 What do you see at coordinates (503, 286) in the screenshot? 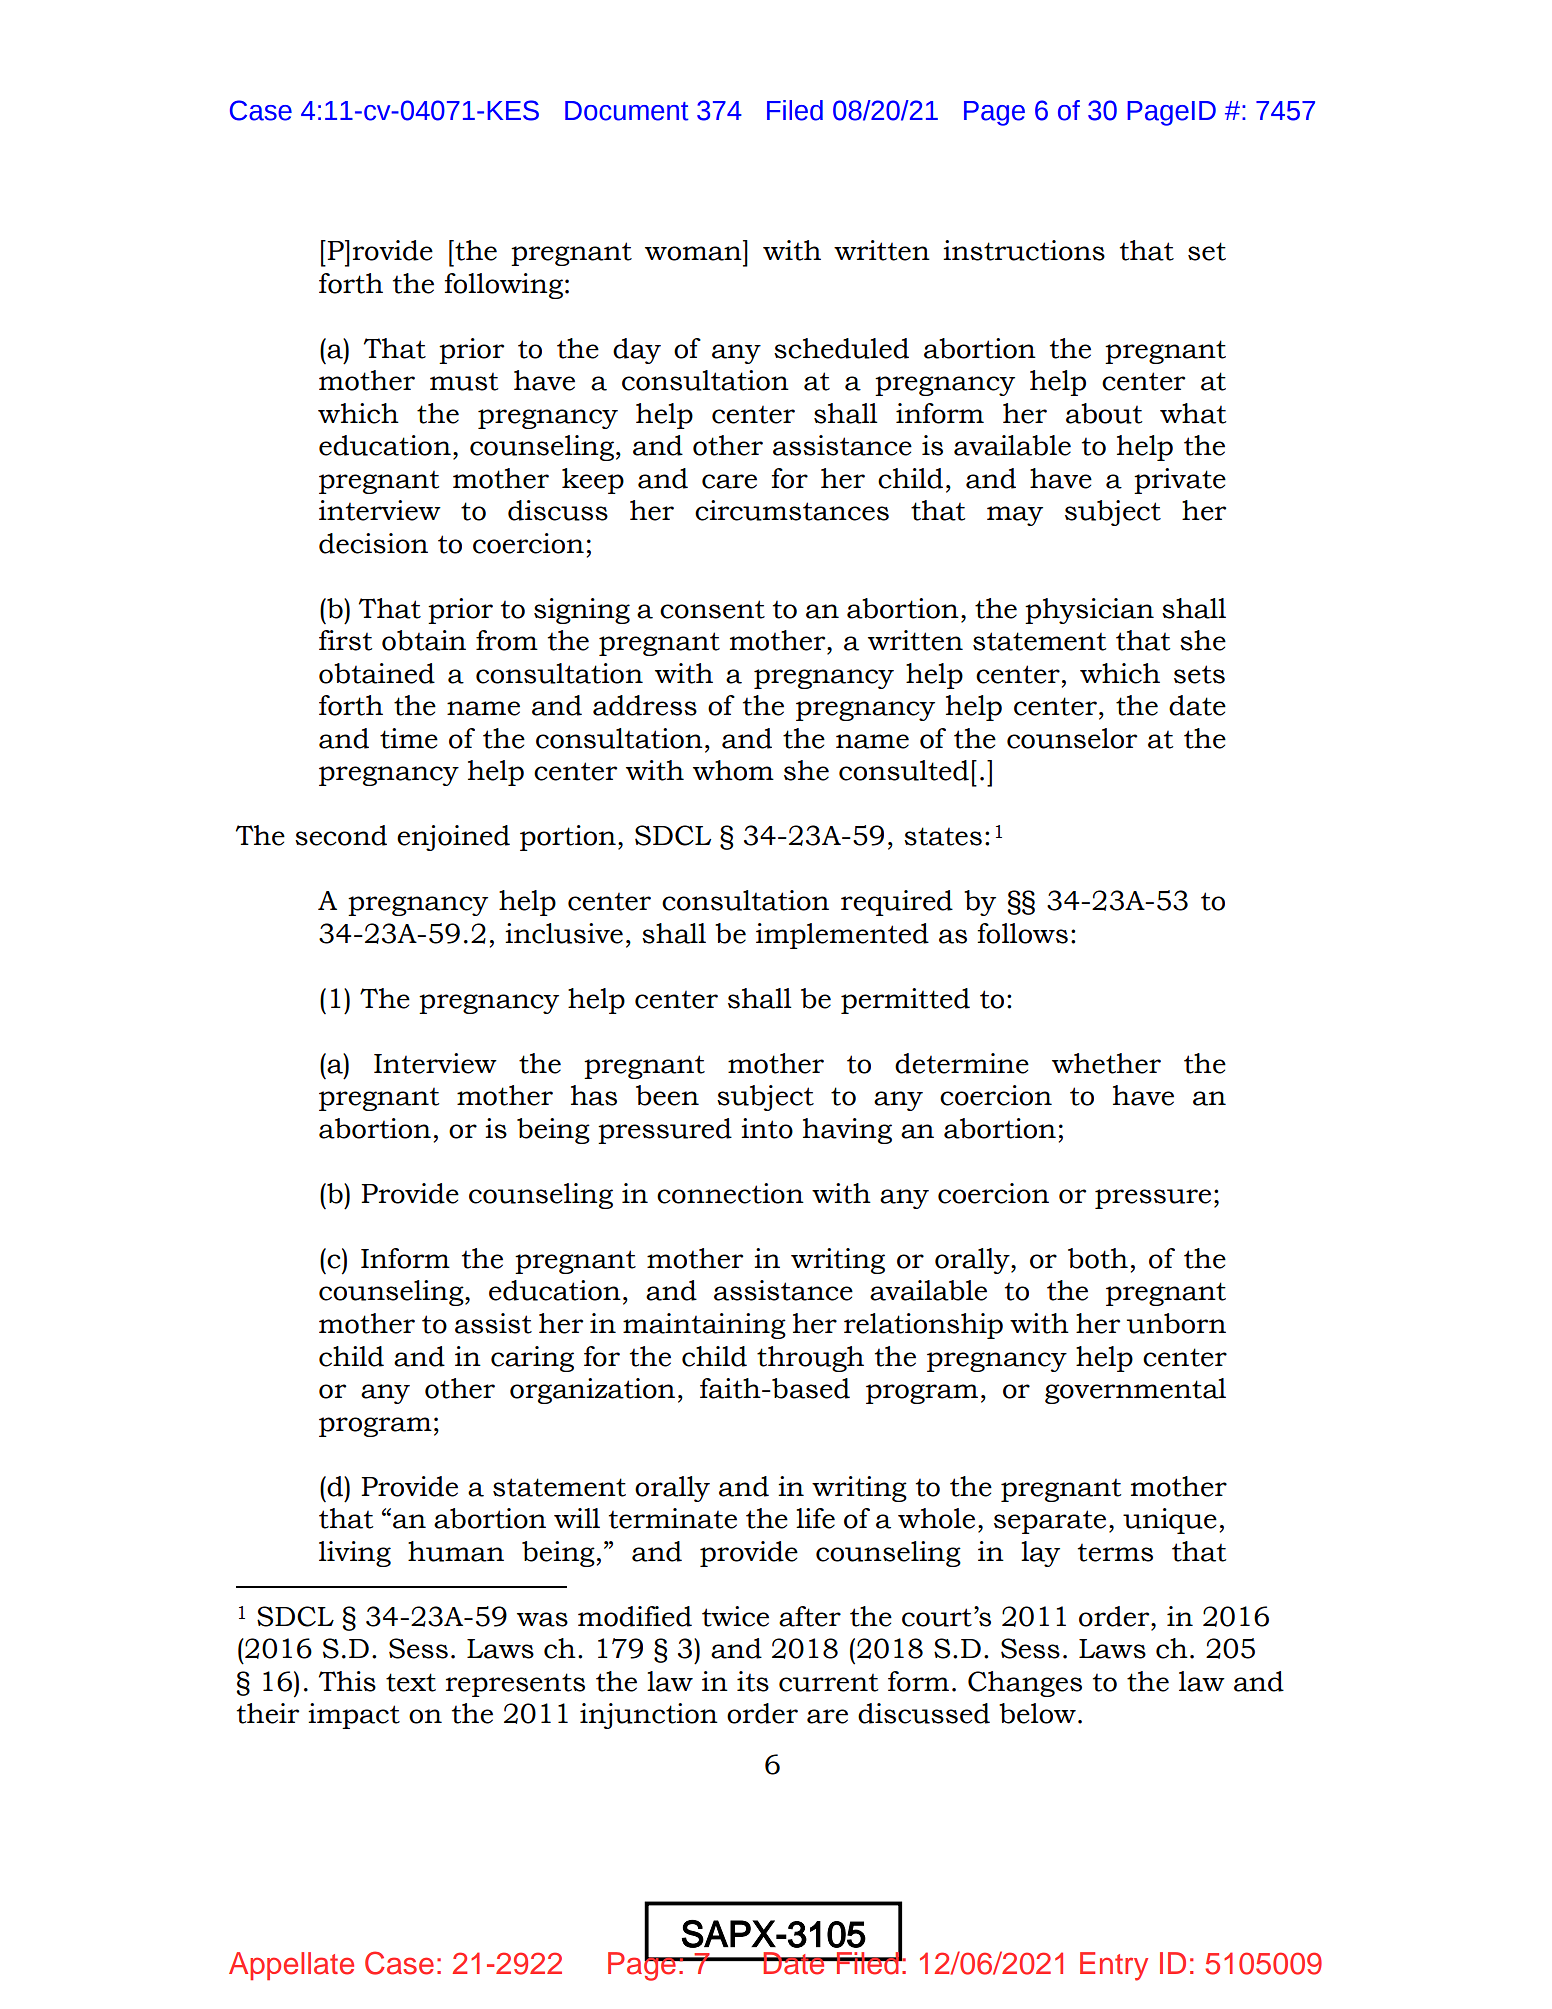
I see `following` at bounding box center [503, 286].
